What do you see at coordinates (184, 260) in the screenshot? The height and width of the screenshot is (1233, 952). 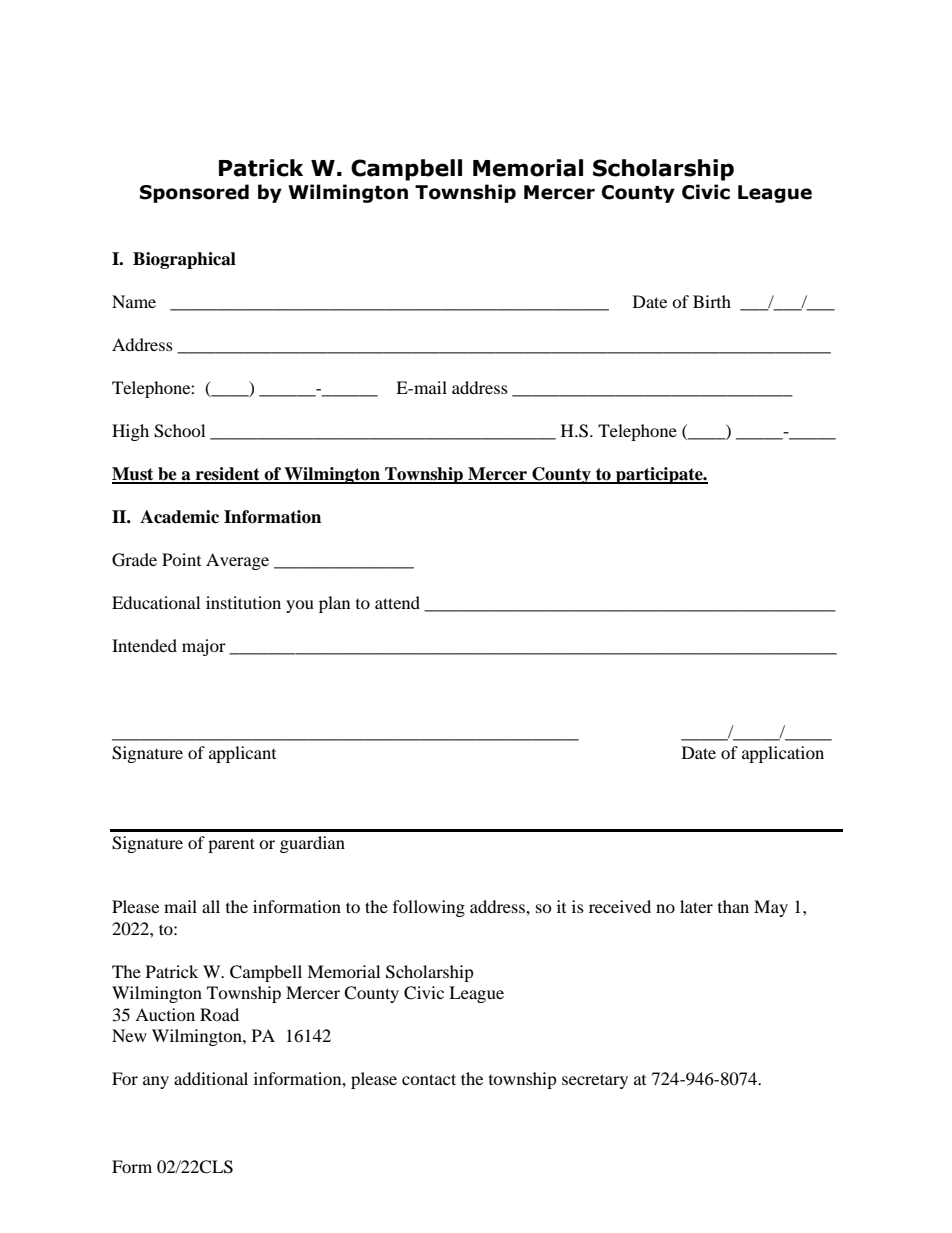 I see `Biographical` at bounding box center [184, 260].
